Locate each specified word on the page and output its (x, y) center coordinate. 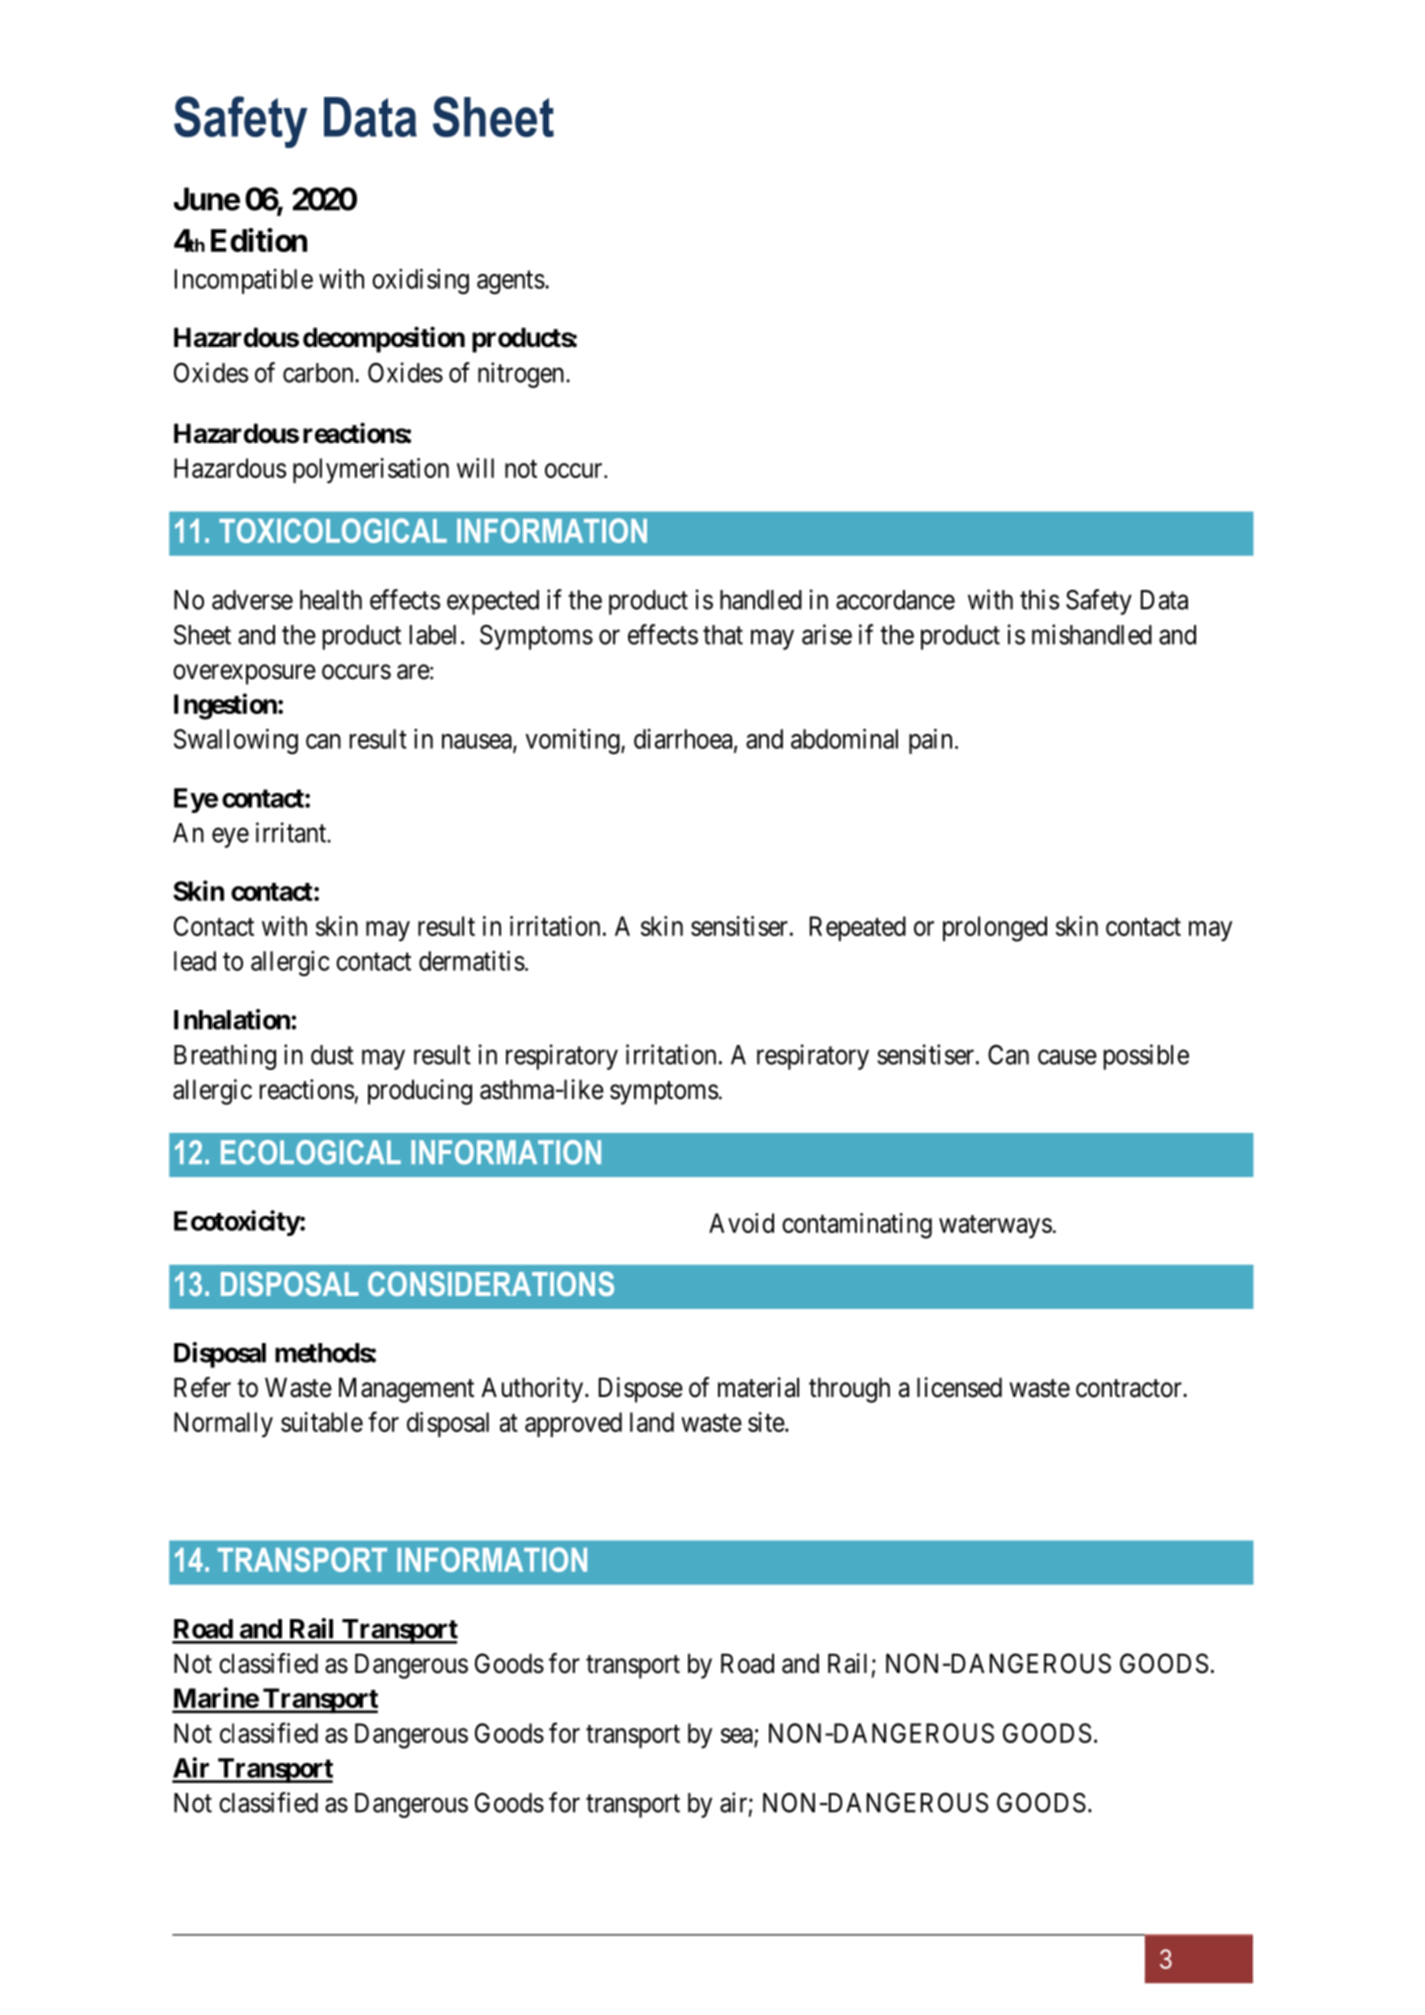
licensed (959, 1387)
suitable (322, 1422)
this (1039, 599)
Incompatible (244, 281)
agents (511, 282)
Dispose (641, 1390)
